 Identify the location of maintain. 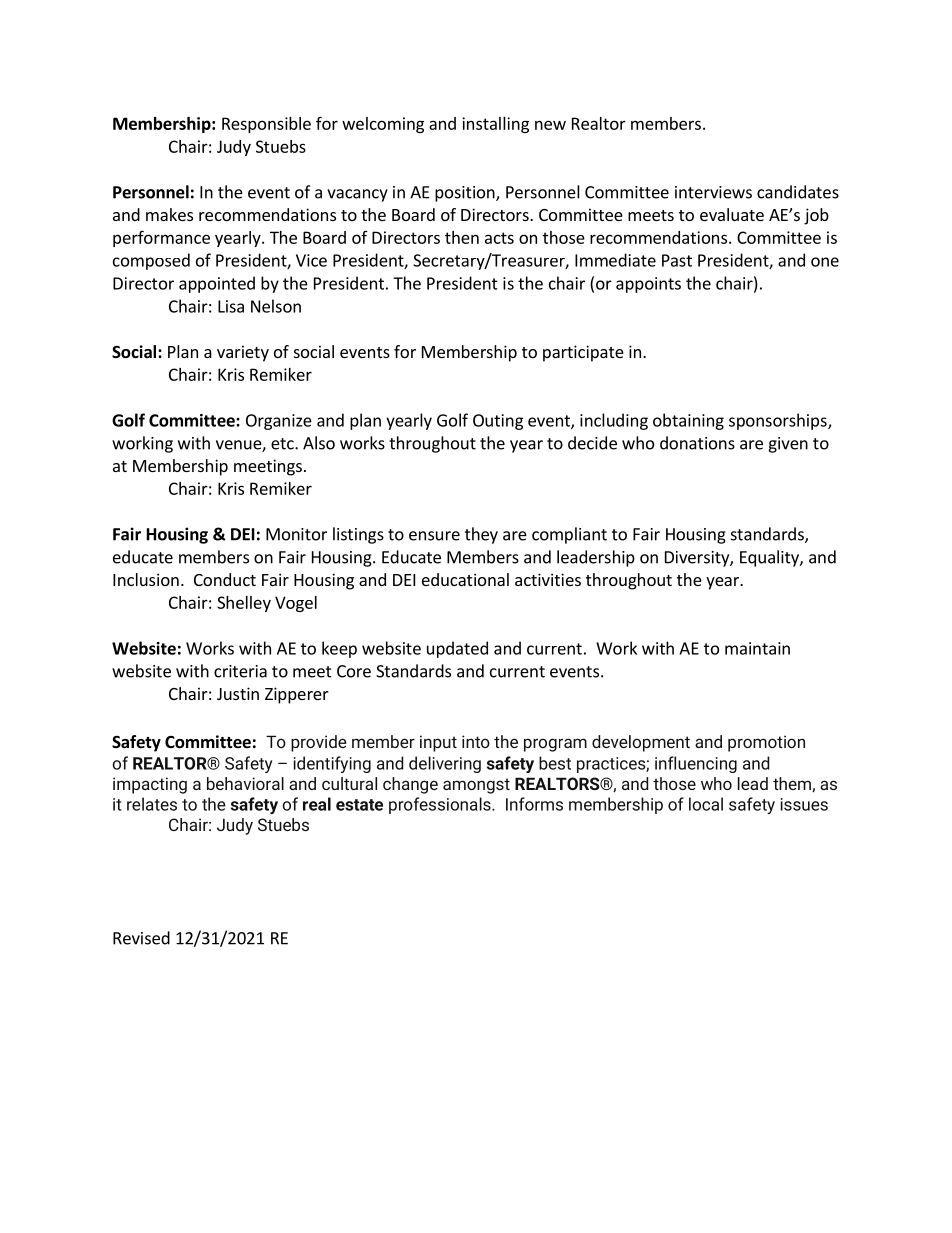
(757, 648).
